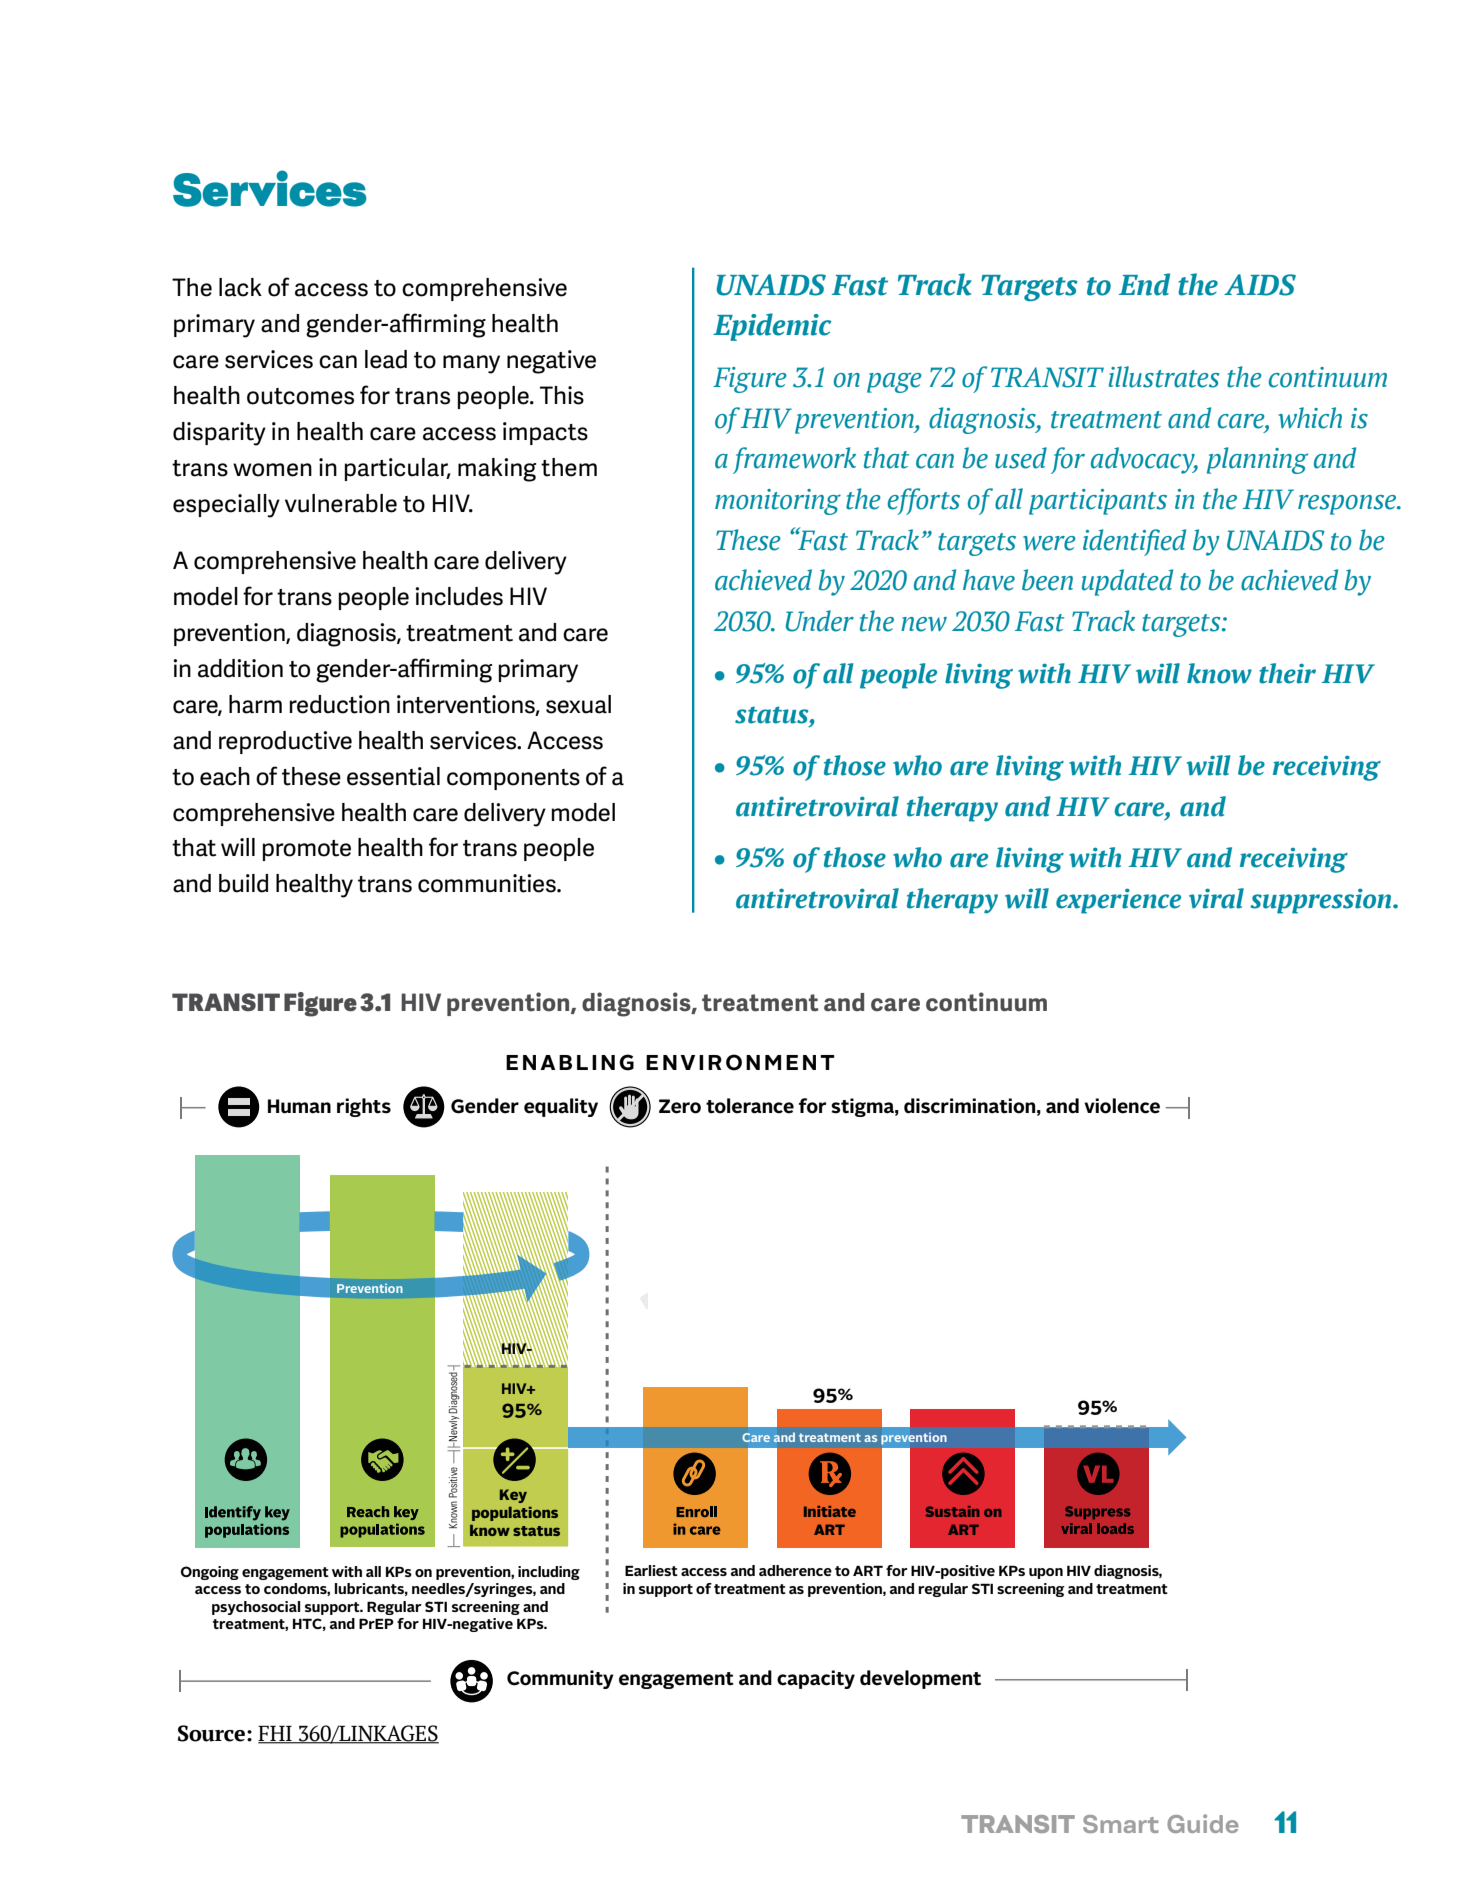 This screenshot has width=1466, height=1897. Describe the element at coordinates (307, 850) in the screenshot. I see `promote` at that location.
